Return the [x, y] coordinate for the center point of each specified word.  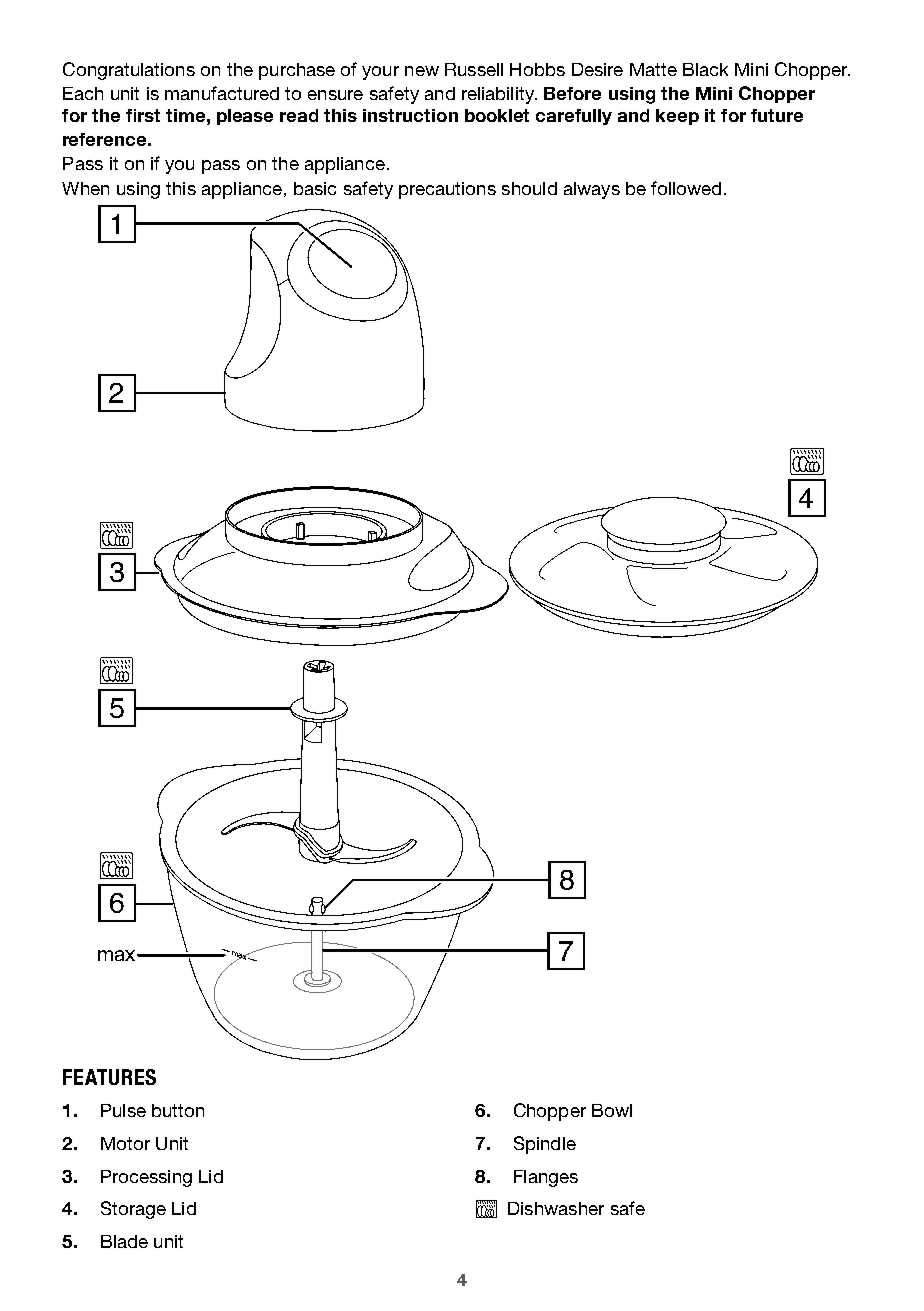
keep [677, 117]
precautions [447, 190]
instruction [410, 115]
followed [686, 188]
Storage [133, 1210]
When [85, 188]
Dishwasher [556, 1208]
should [529, 188]
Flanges [546, 1178]
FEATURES [109, 1077]
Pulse [123, 1110]
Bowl [612, 1110]
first [143, 115]
